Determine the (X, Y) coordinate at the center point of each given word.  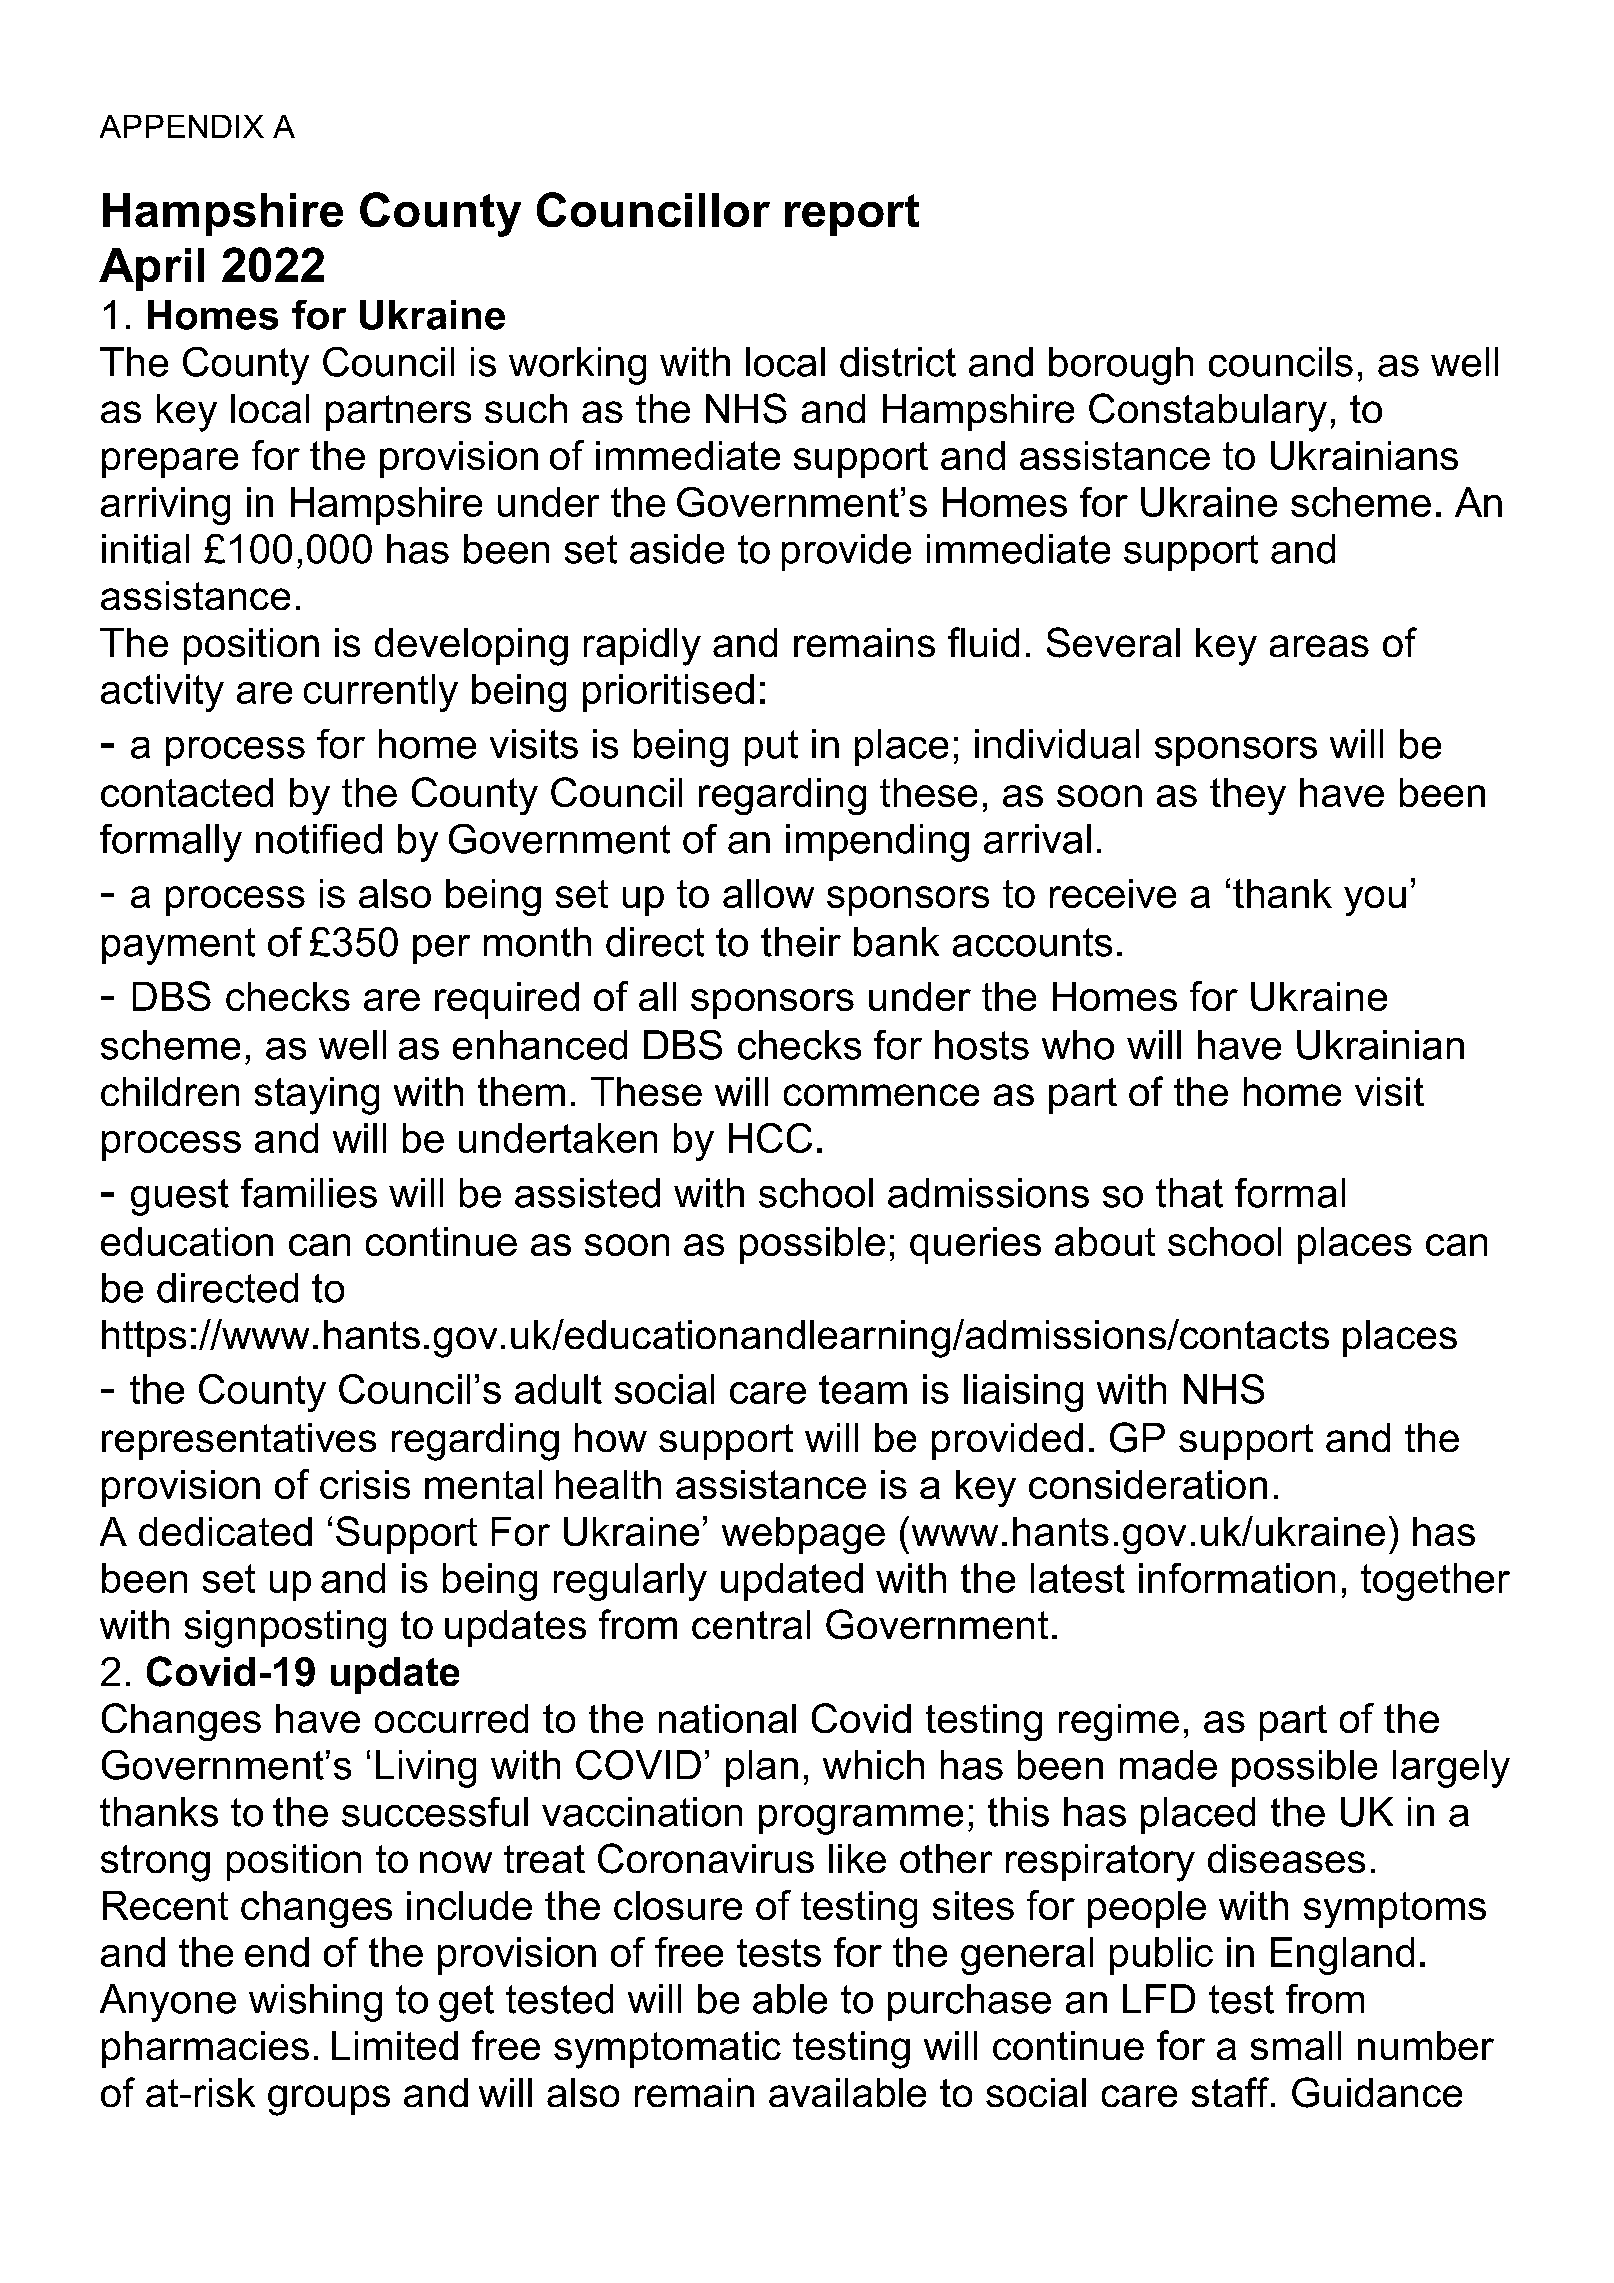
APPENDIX (182, 126)
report (852, 215)
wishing (315, 2003)
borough (1121, 366)
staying (317, 1096)
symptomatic (667, 2050)
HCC (770, 1138)
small (1296, 2045)
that (1189, 1193)
